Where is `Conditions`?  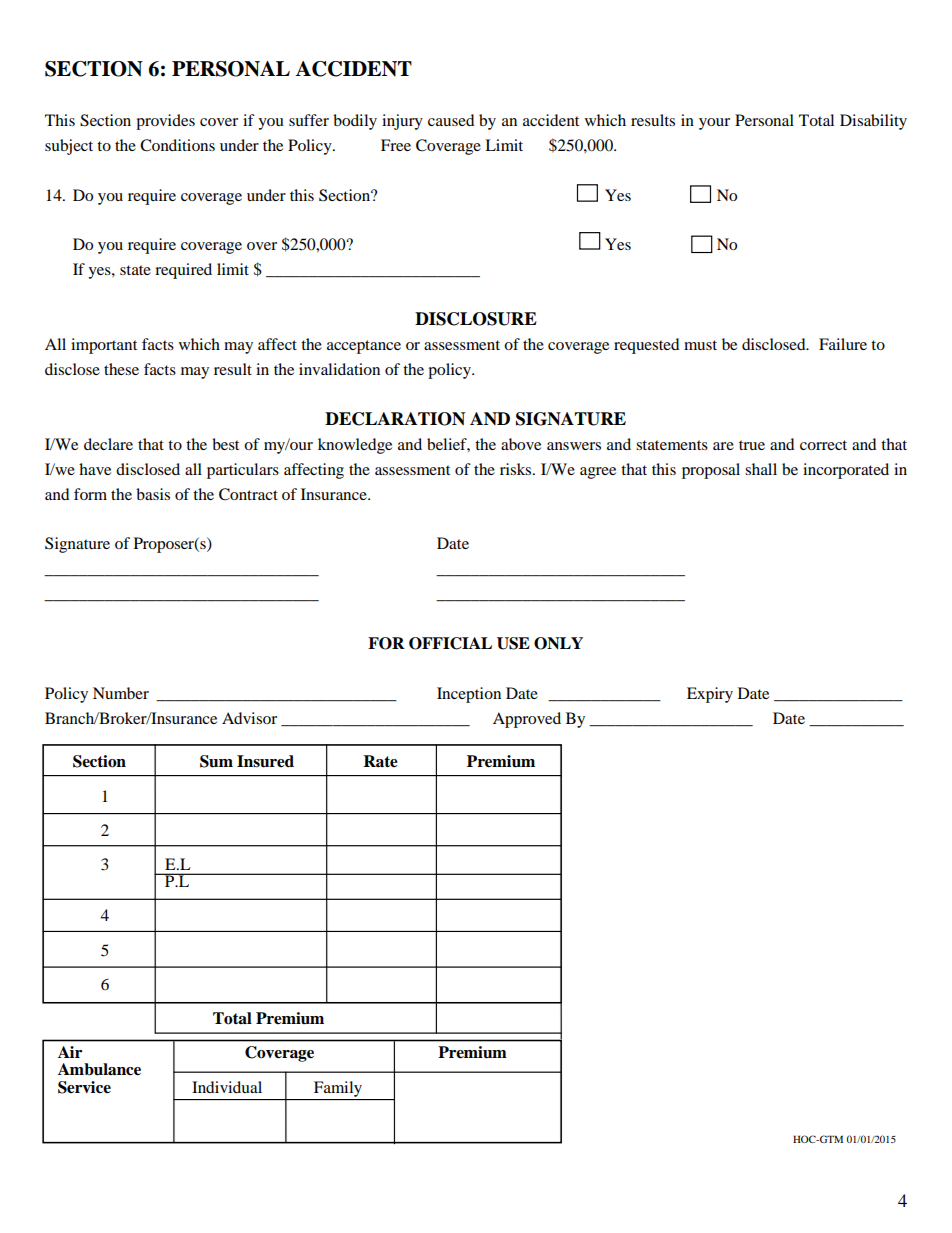 Conditions is located at coordinates (177, 145).
